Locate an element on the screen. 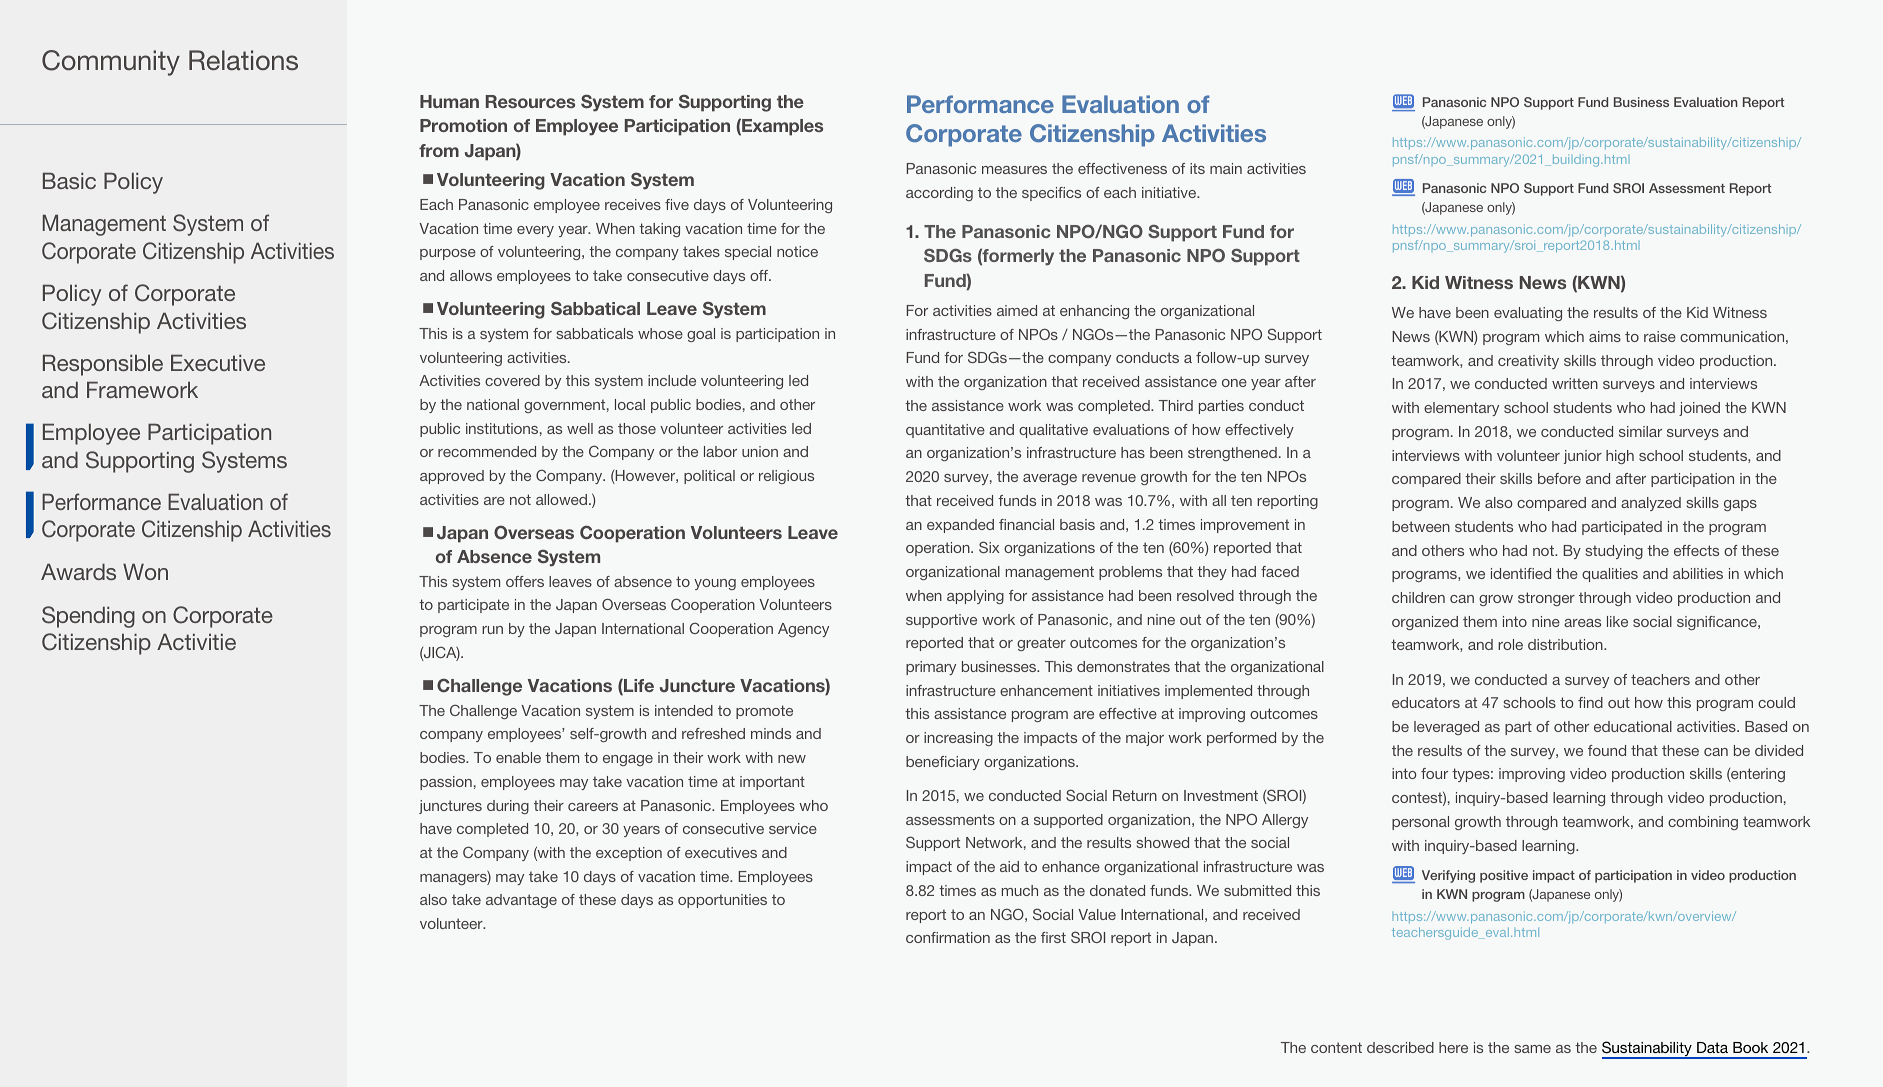  main is located at coordinates (1226, 168).
